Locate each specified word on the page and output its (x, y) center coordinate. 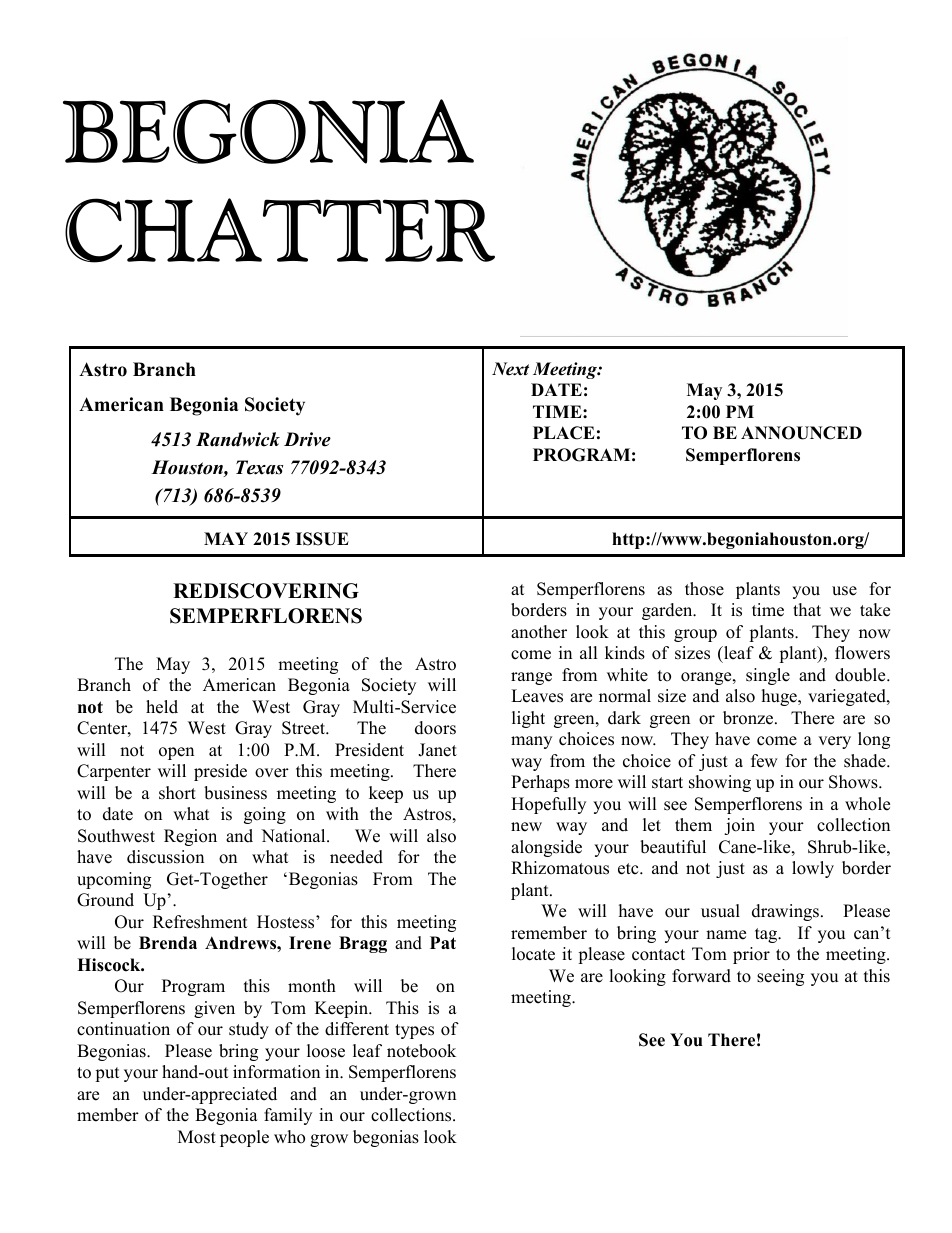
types (414, 1031)
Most (197, 1137)
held (162, 707)
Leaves (537, 696)
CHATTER (280, 230)
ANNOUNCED (801, 433)
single (768, 676)
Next (510, 369)
